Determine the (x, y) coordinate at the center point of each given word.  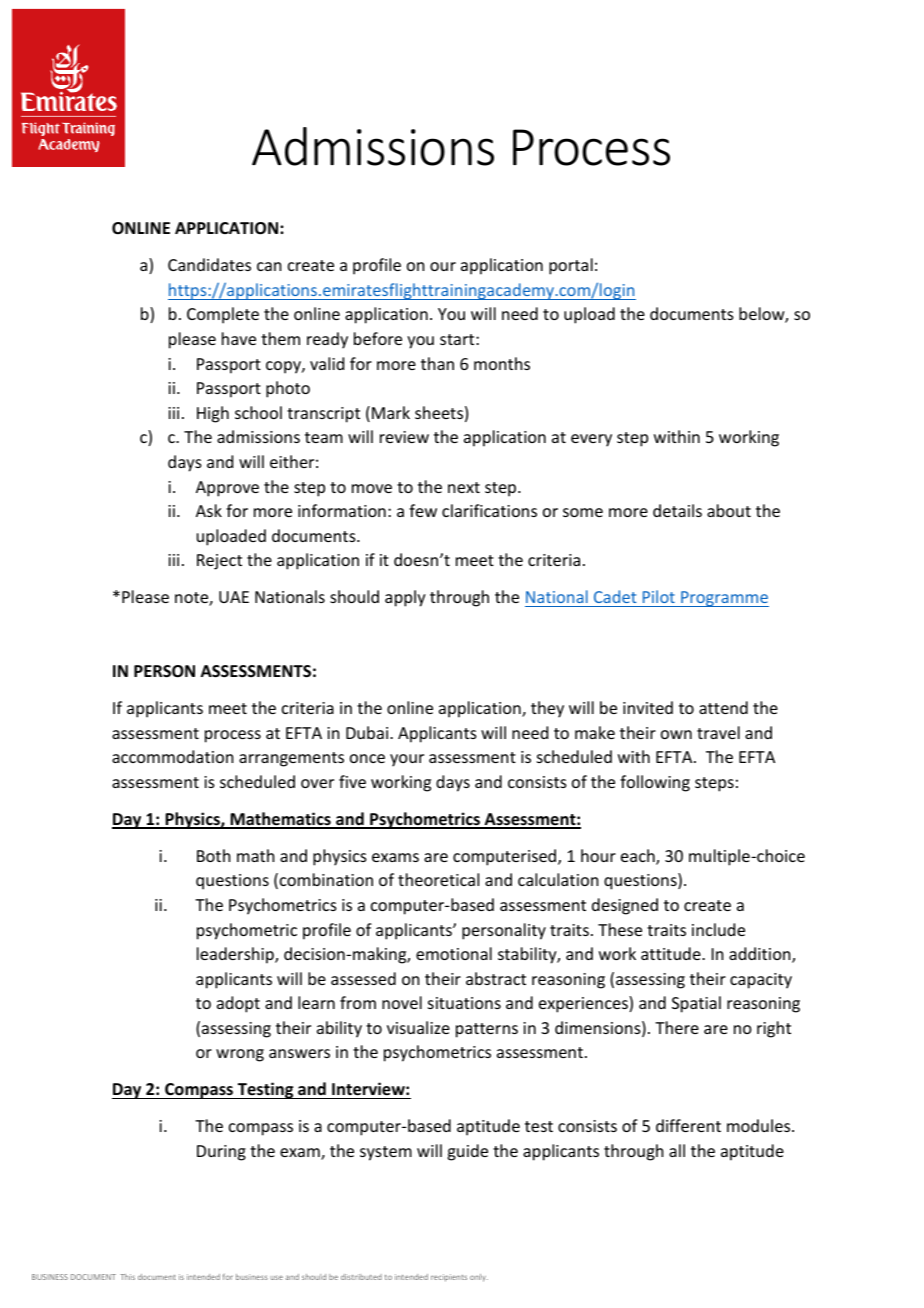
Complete (223, 315)
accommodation (172, 756)
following (655, 783)
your (407, 760)
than (437, 363)
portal (571, 266)
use (277, 1277)
